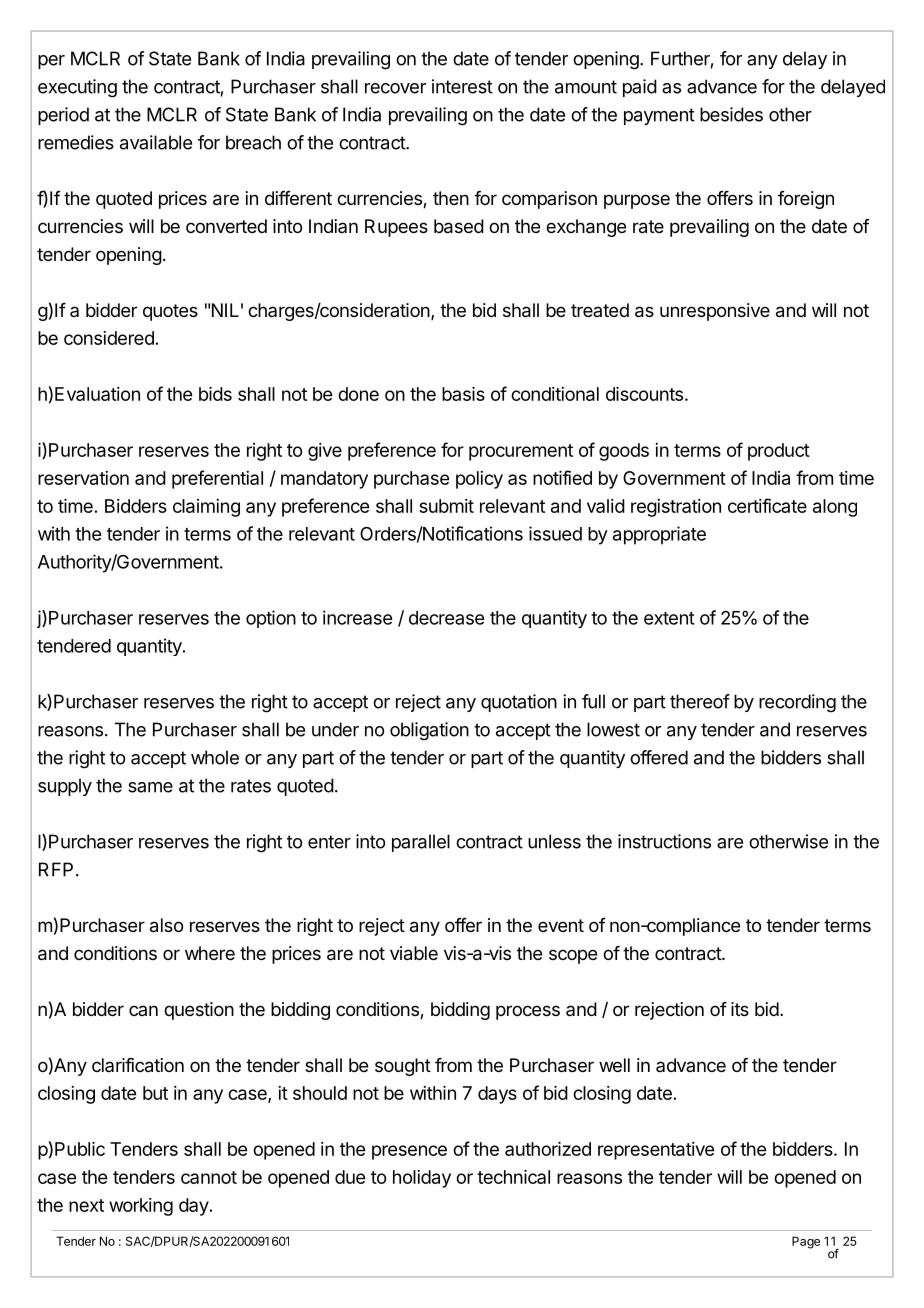  What do you see at coordinates (463, 394) in the image?
I see `basis` at bounding box center [463, 394].
